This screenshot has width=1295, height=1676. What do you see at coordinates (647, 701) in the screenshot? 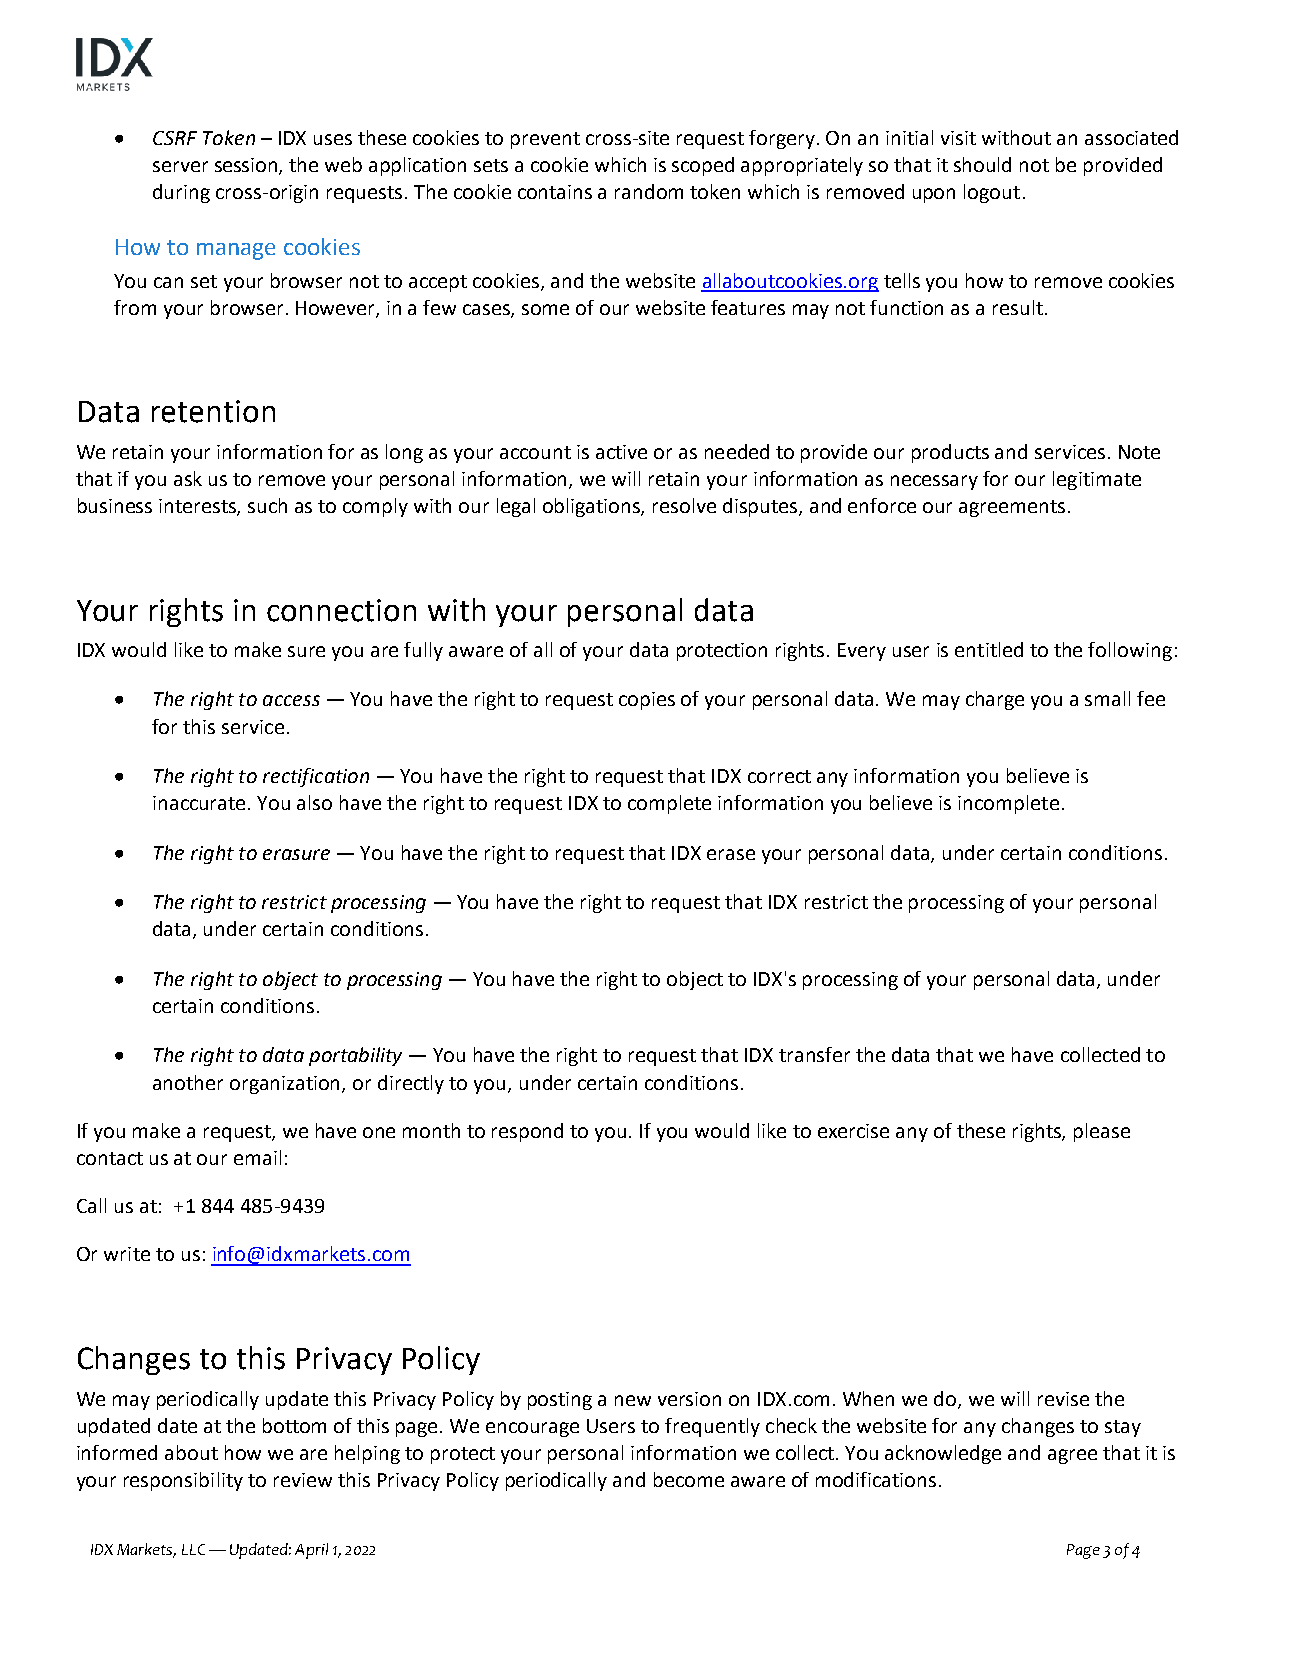
I see `copies` at bounding box center [647, 701].
